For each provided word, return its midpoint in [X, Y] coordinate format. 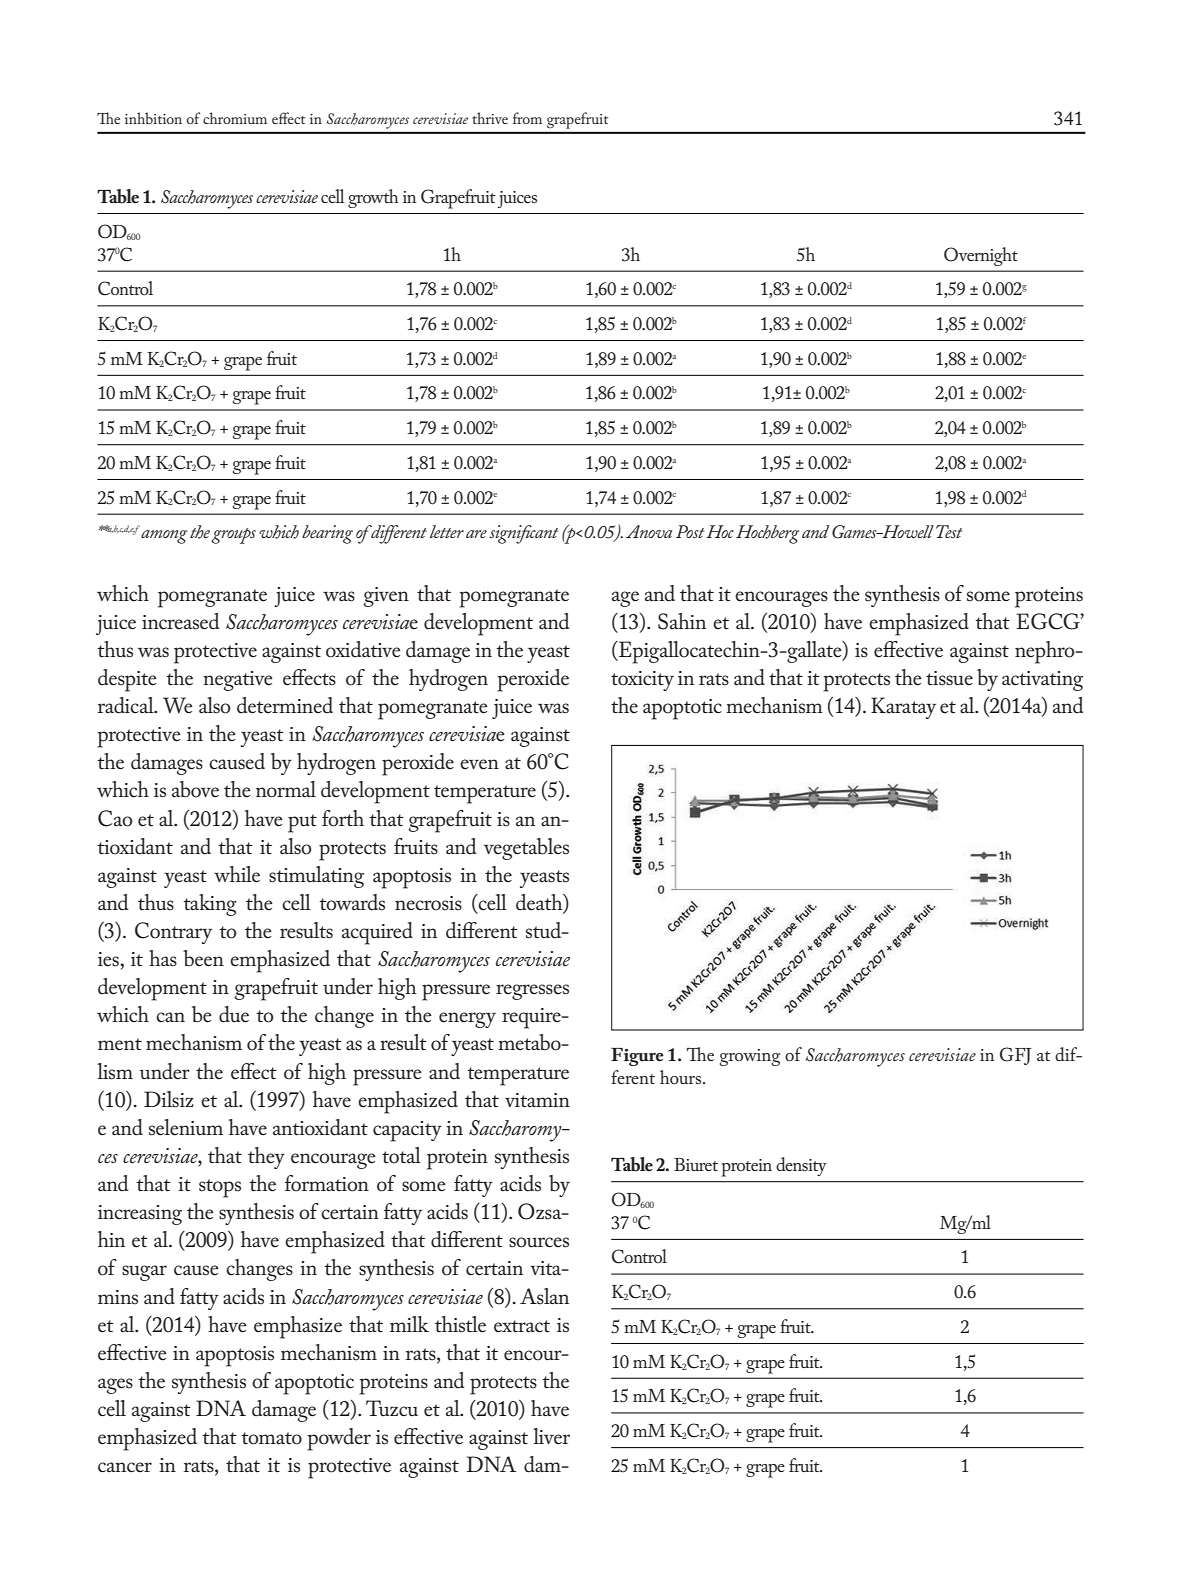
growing [750, 1057]
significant [523, 534]
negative [238, 681]
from [527, 118]
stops [220, 1188]
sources [539, 1242]
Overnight [981, 256]
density [801, 1166]
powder [339, 1439]
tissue [949, 678]
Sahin [682, 621]
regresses [532, 992]
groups [233, 536]
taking [210, 905]
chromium [235, 118]
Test [949, 531]
